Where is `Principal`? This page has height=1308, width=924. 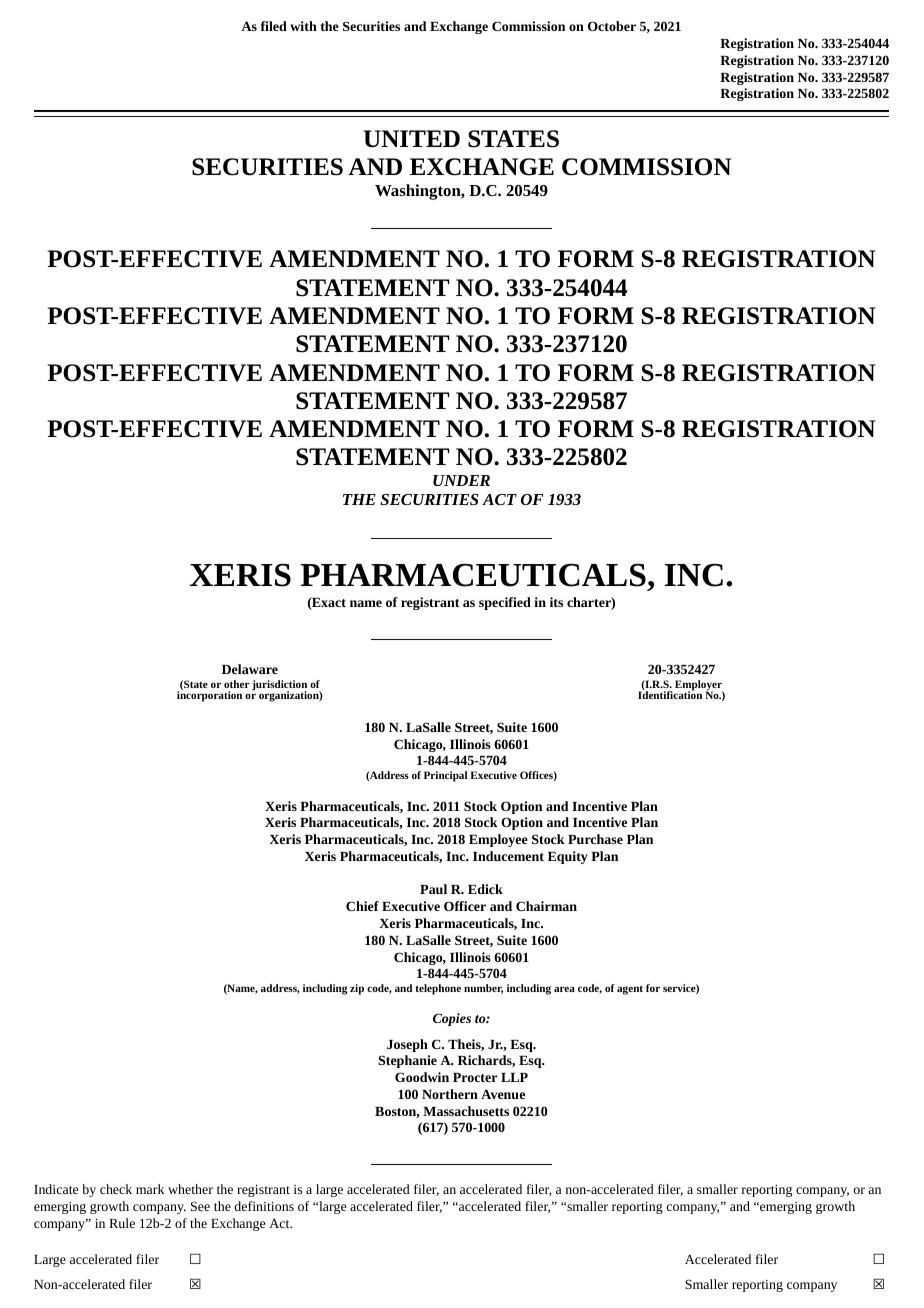 Principal is located at coordinates (445, 776).
